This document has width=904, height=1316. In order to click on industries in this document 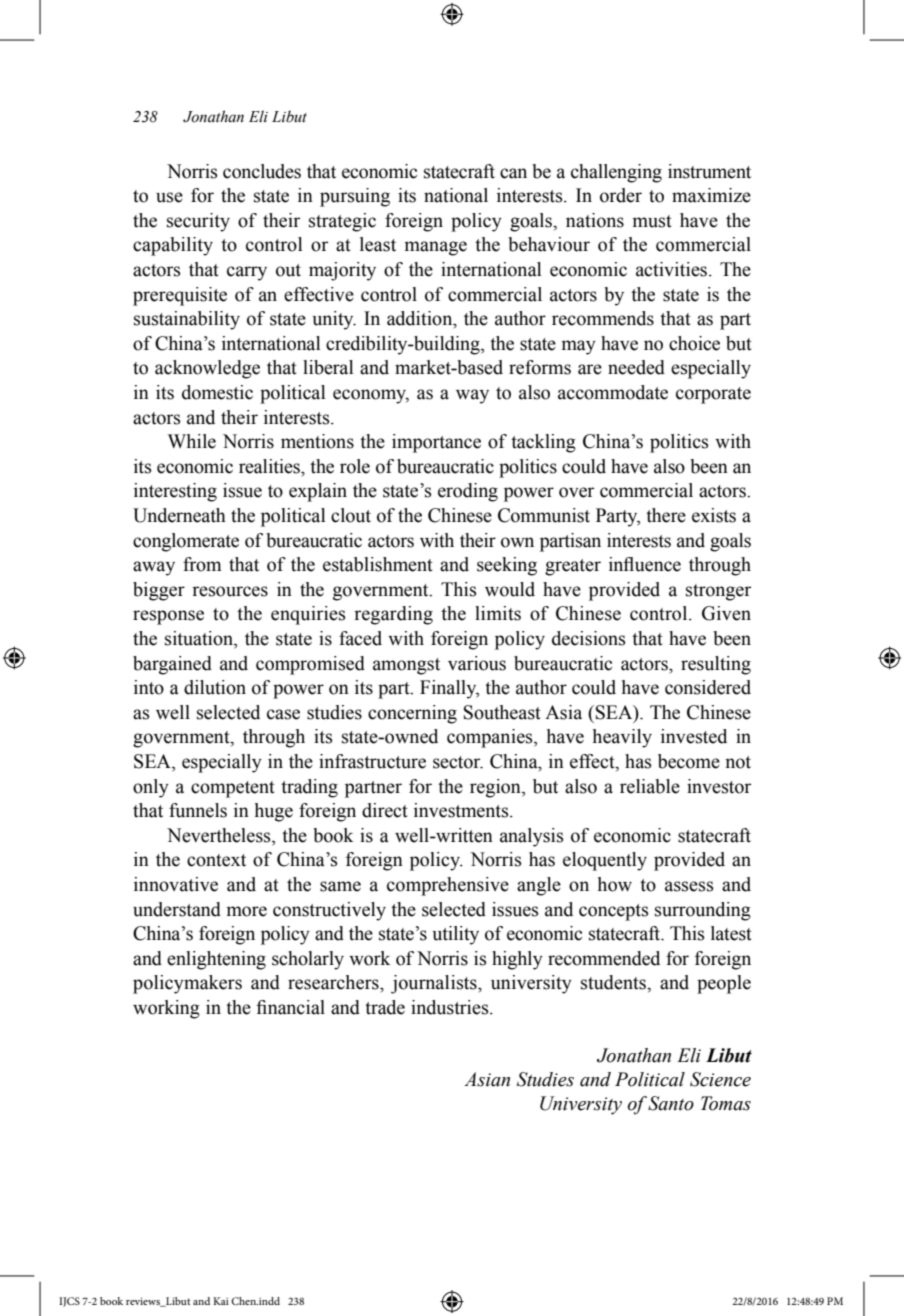, I will do `click(451, 1007)`.
